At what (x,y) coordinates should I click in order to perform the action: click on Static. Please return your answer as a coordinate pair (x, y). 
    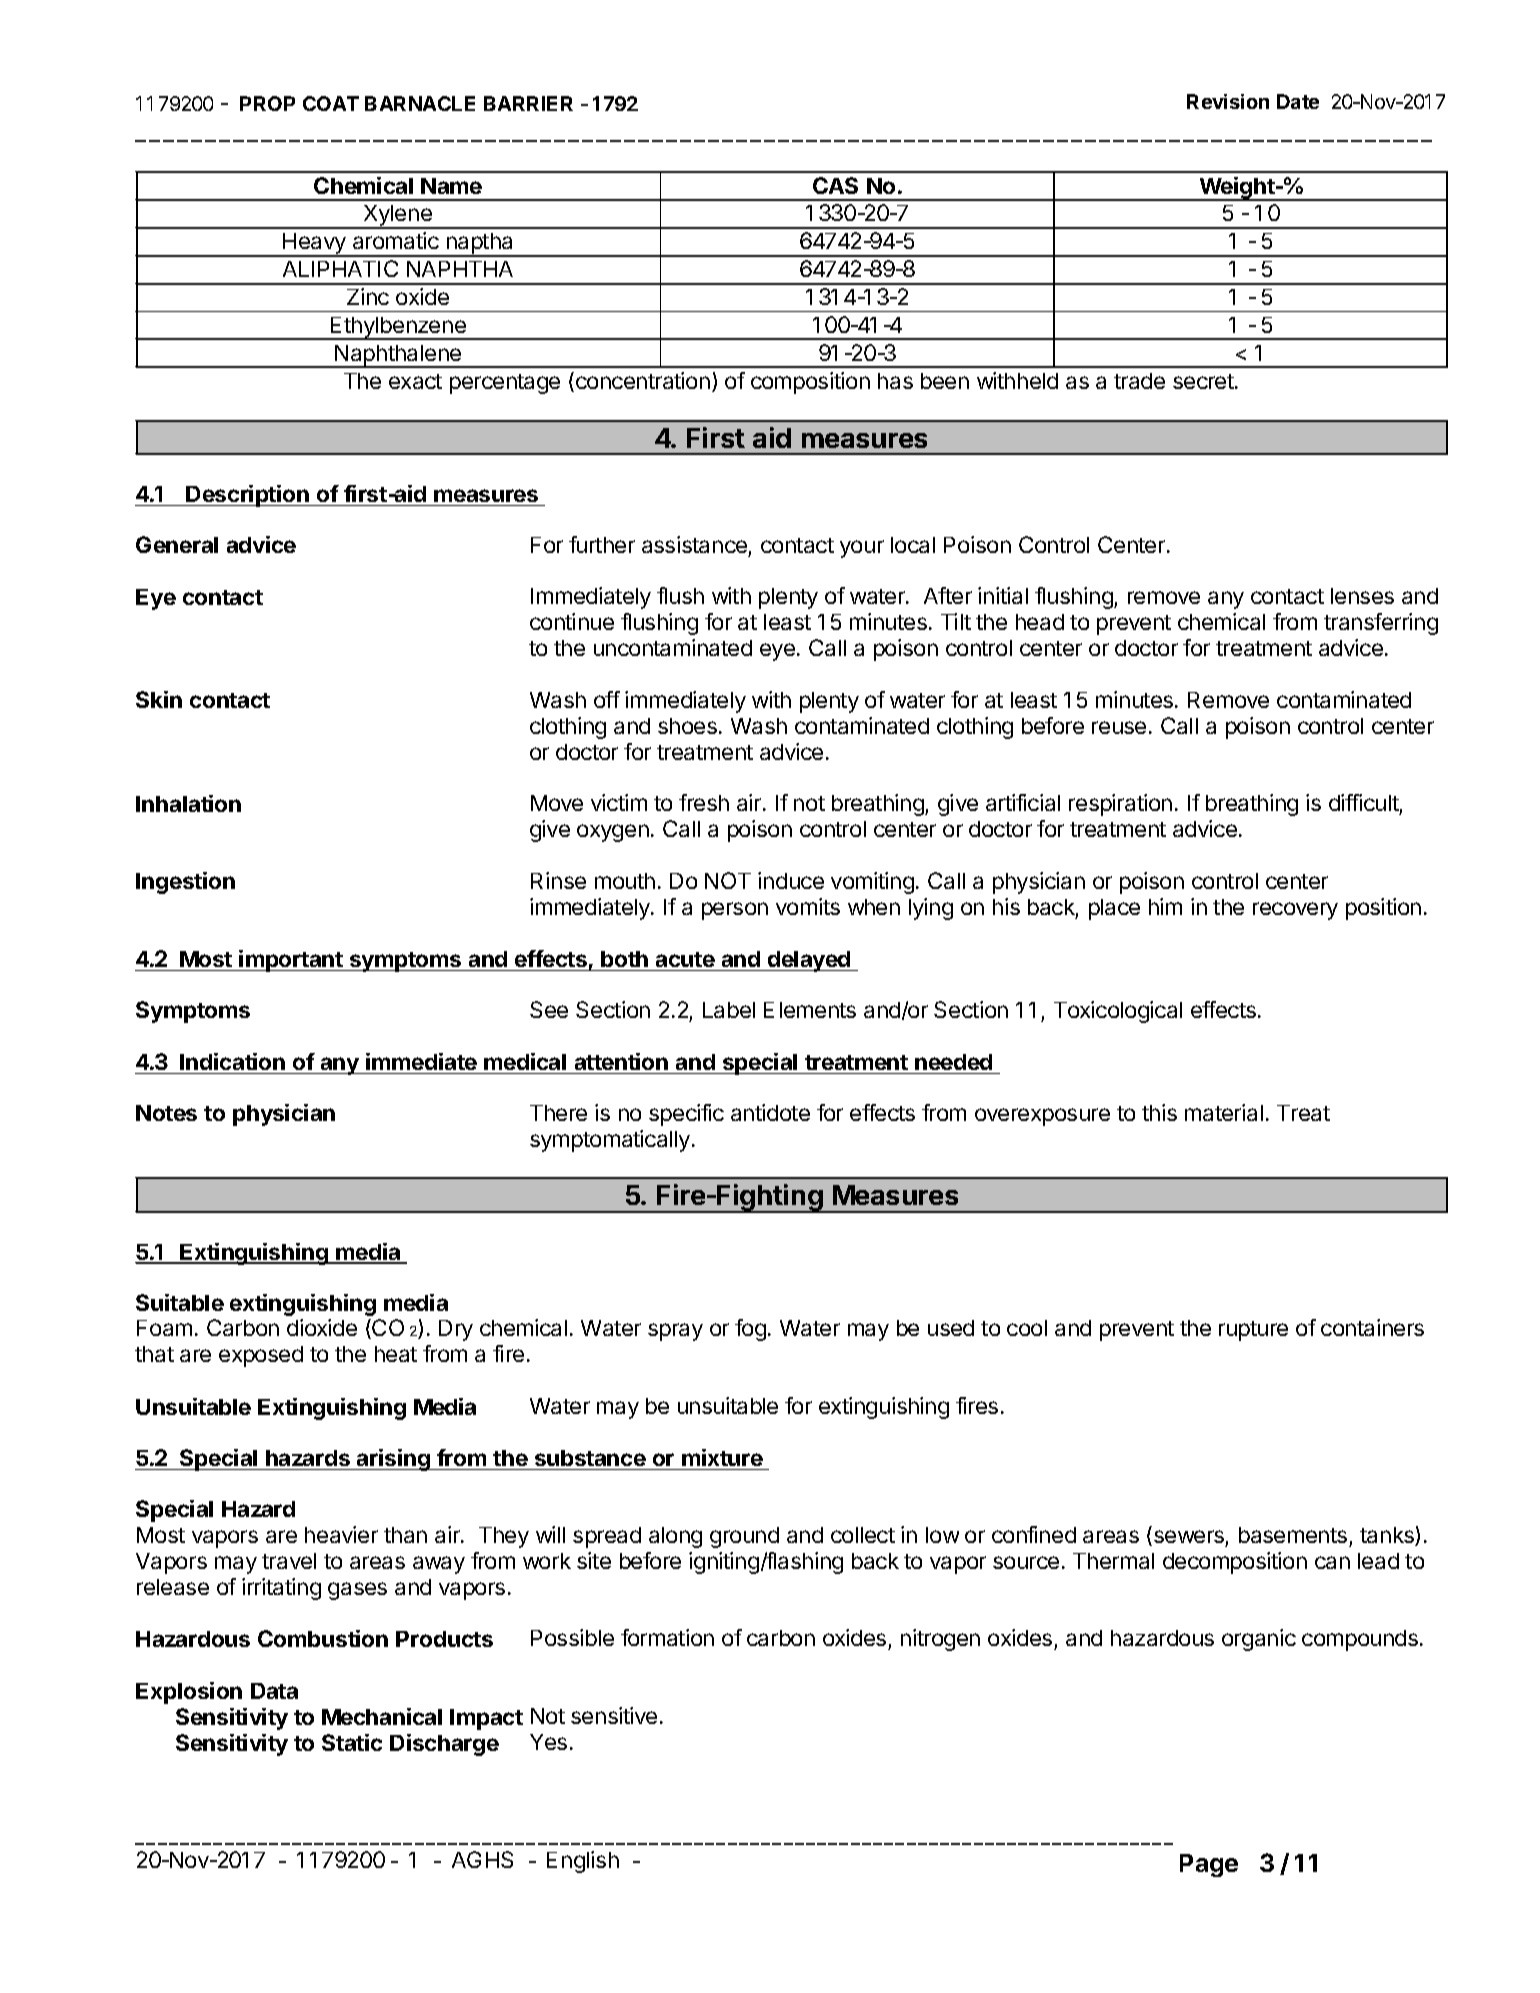
    Looking at the image, I should click on (352, 1742).
